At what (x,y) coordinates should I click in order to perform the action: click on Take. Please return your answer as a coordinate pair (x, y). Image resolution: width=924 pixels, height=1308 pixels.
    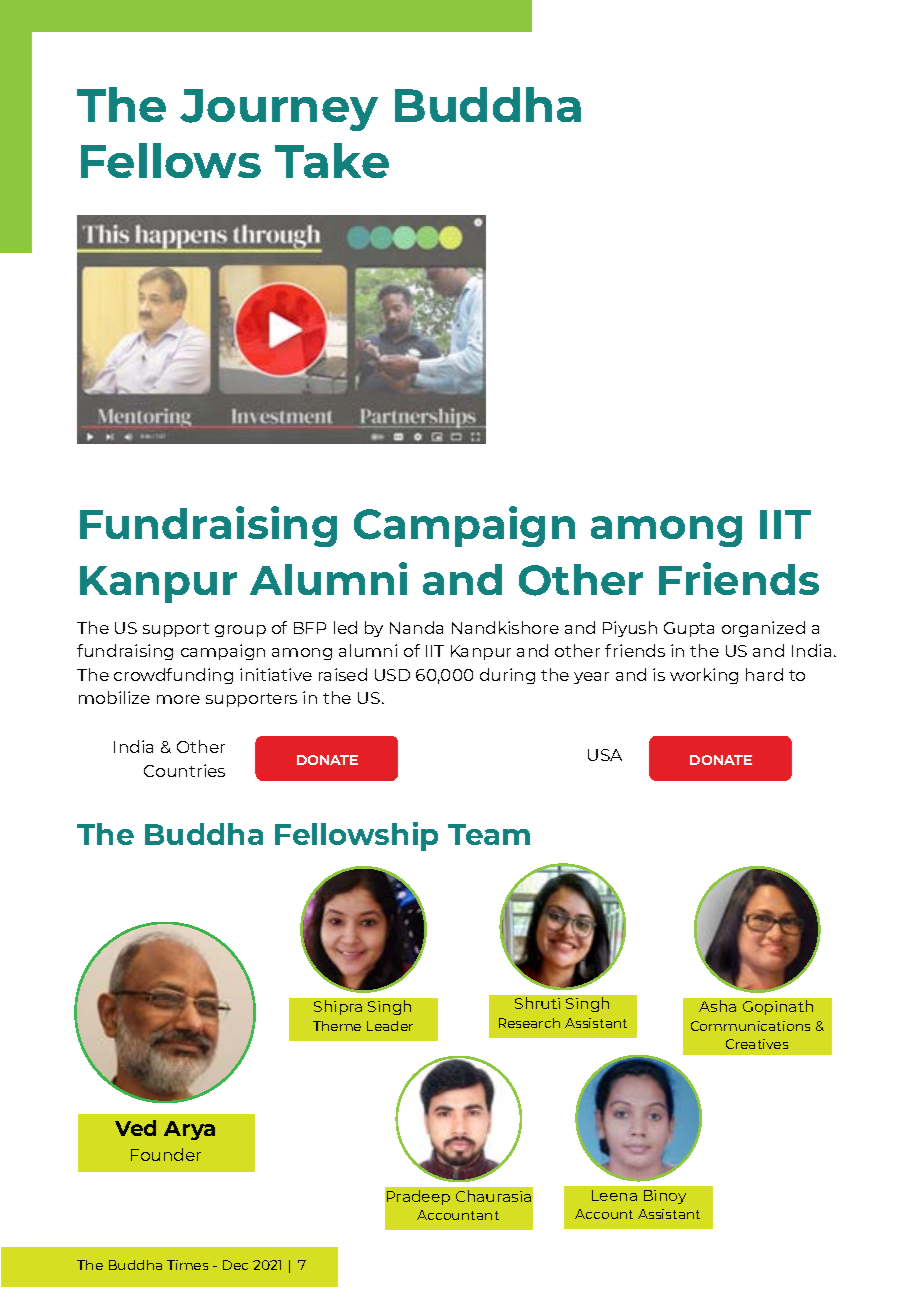
    Looking at the image, I should click on (332, 160).
